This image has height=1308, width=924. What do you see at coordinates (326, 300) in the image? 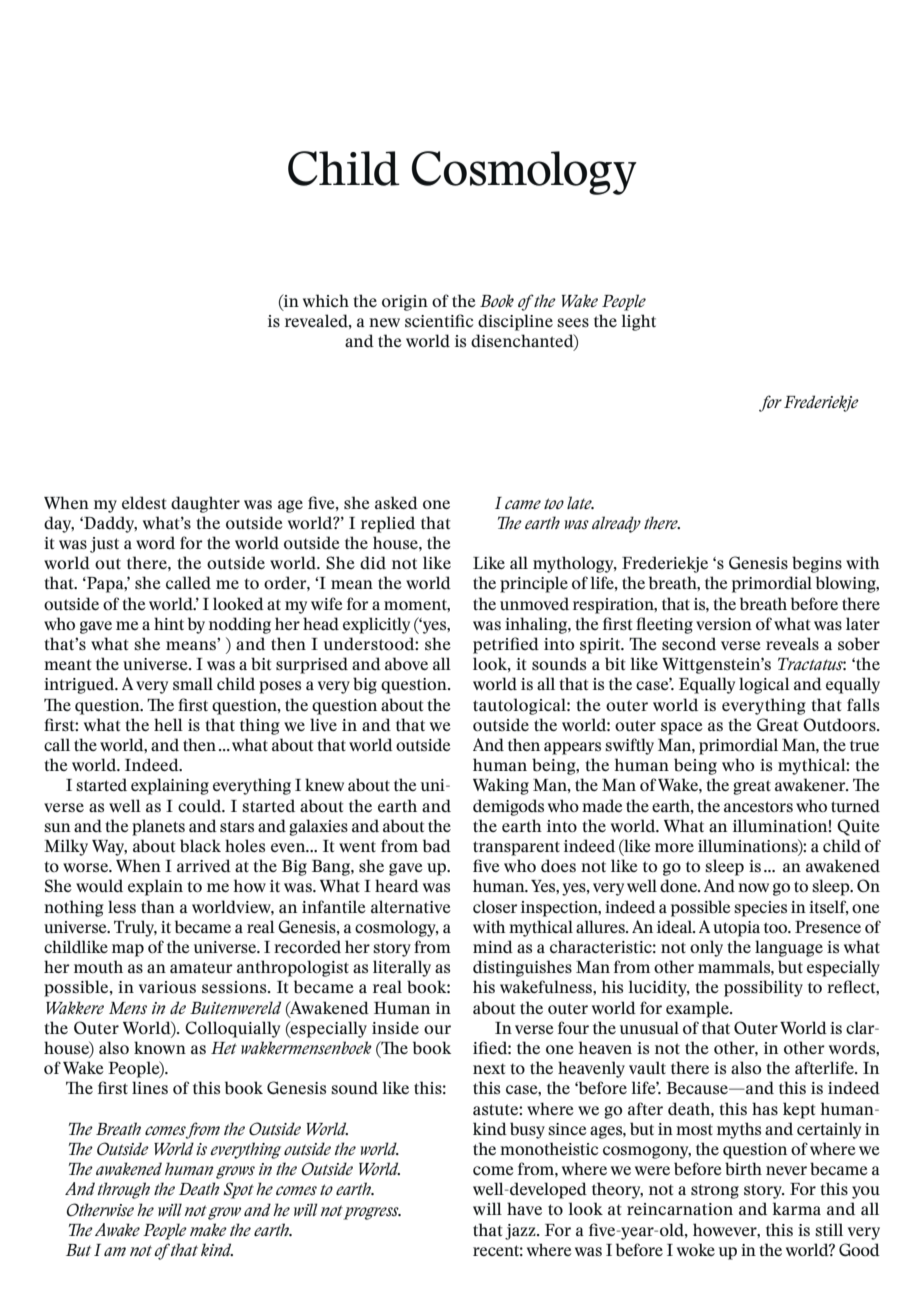
I see `which` at bounding box center [326, 300].
